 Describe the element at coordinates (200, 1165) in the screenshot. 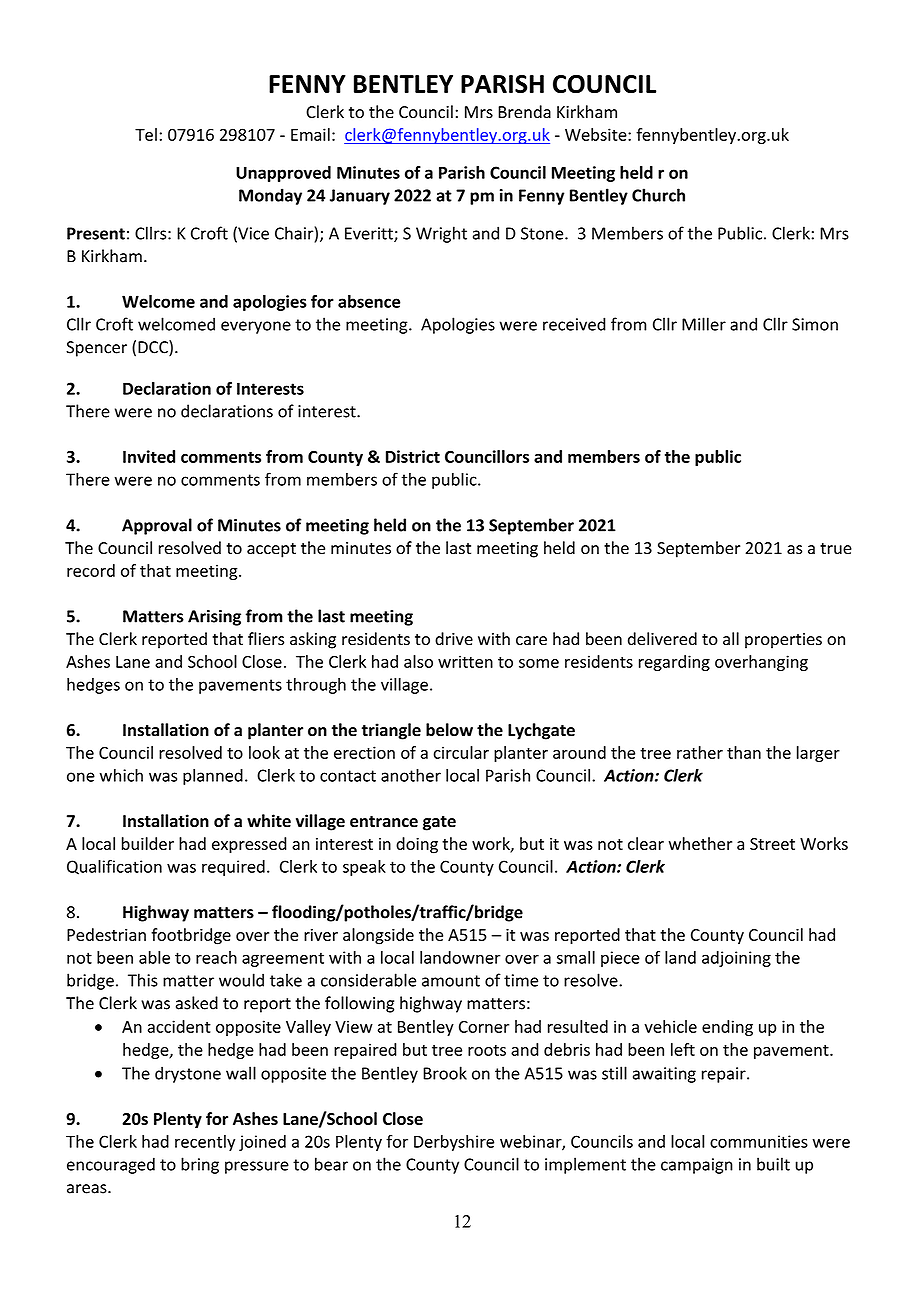

I see `bring` at that location.
